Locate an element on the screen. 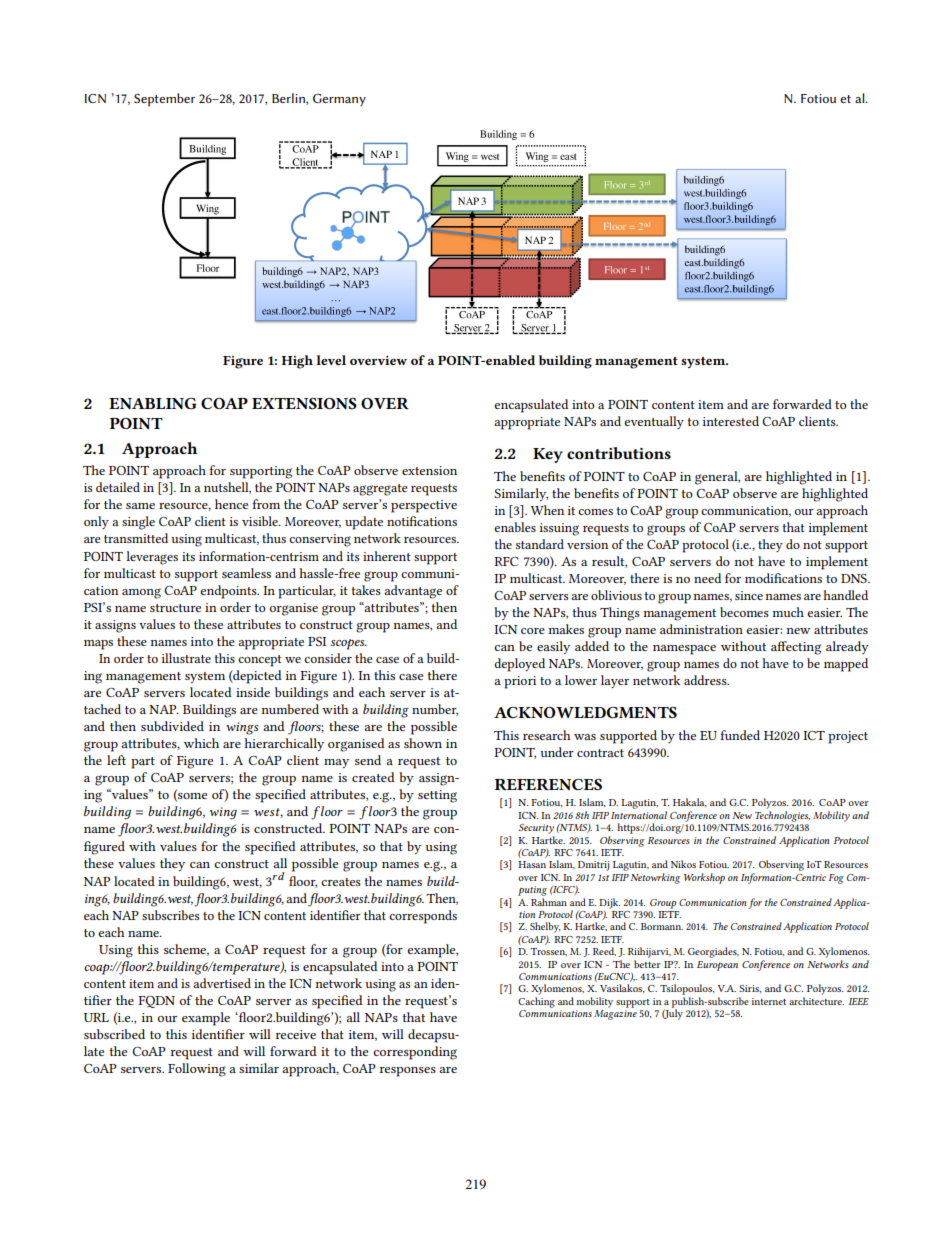 The image size is (952, 1233). interested is located at coordinates (731, 421).
